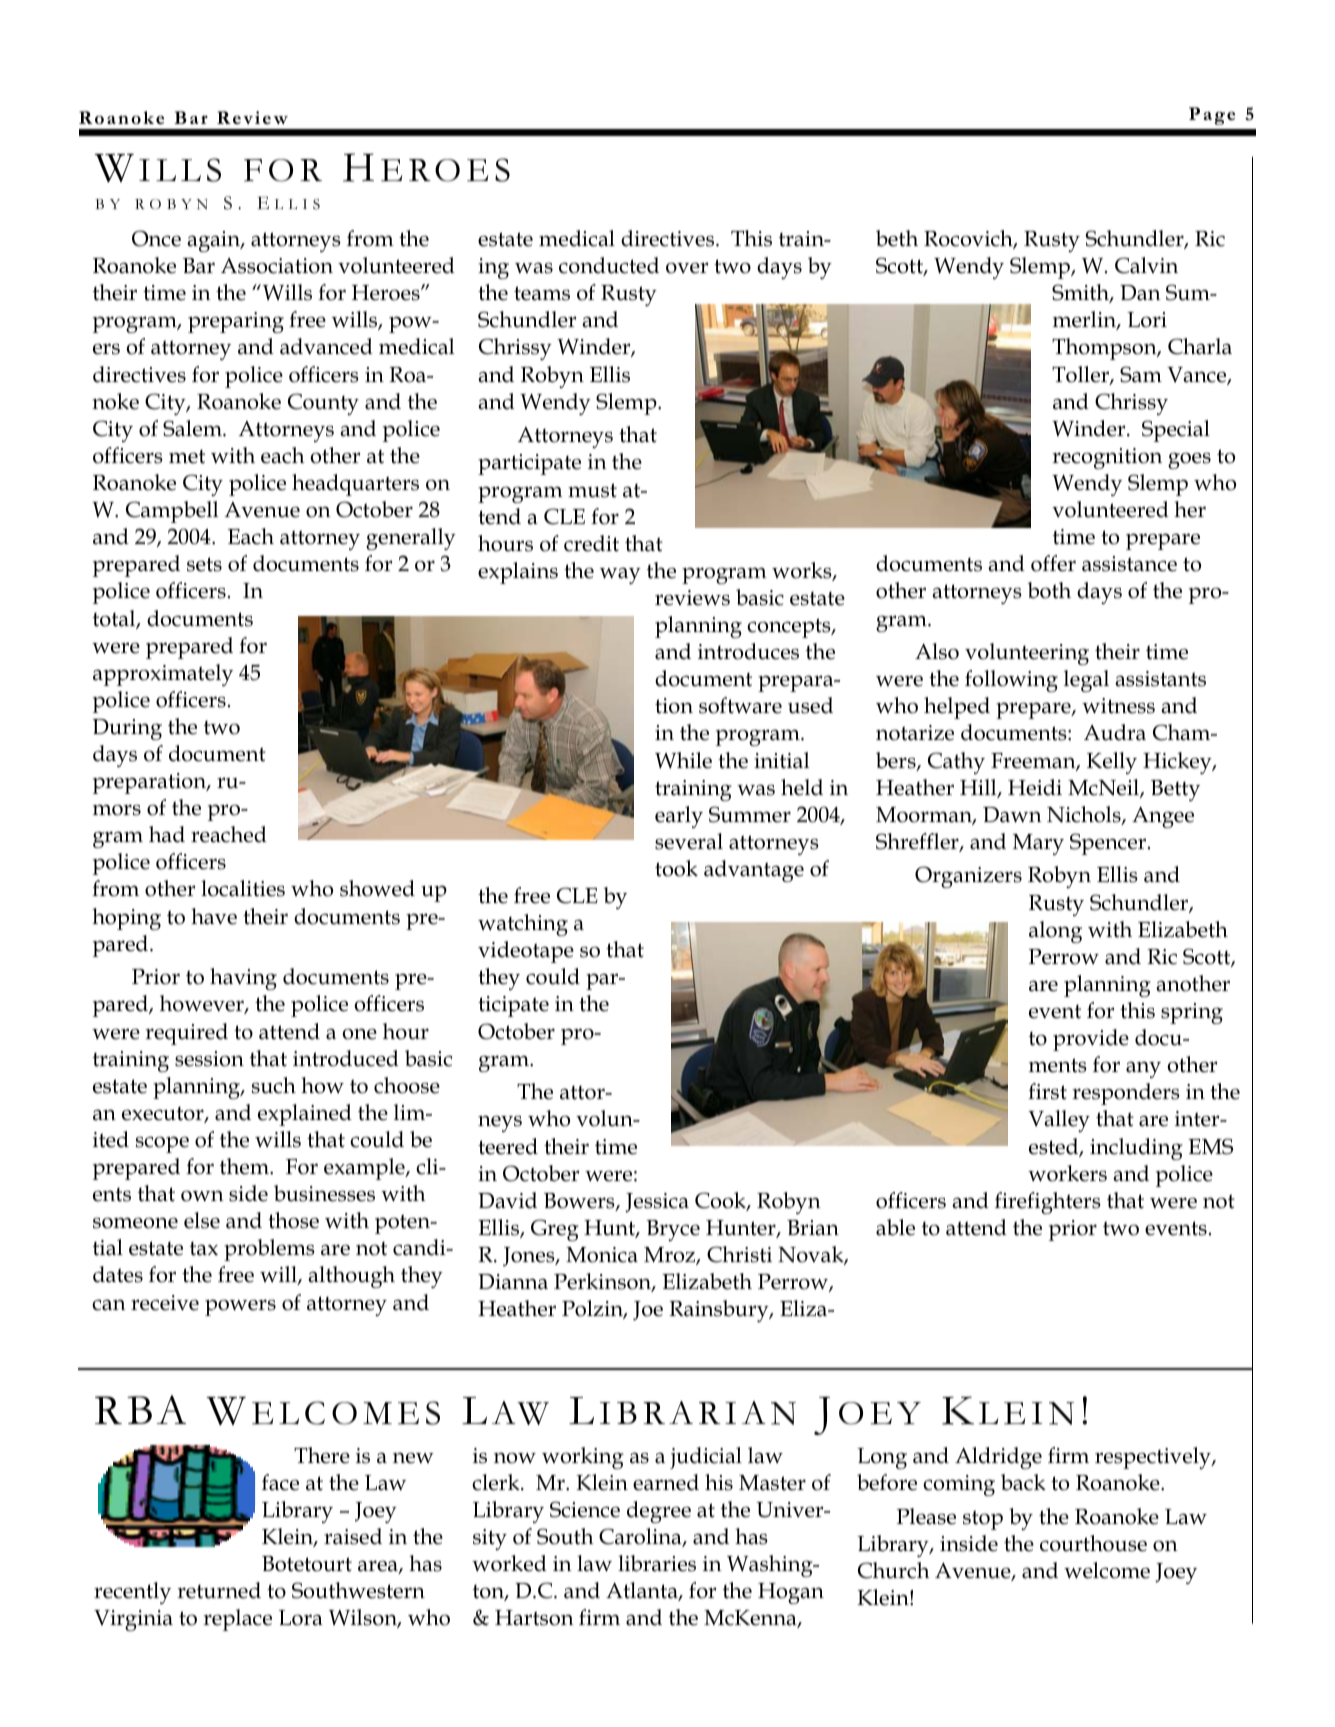 This screenshot has height=1727, width=1335. Describe the element at coordinates (687, 268) in the screenshot. I see `over` at that location.
